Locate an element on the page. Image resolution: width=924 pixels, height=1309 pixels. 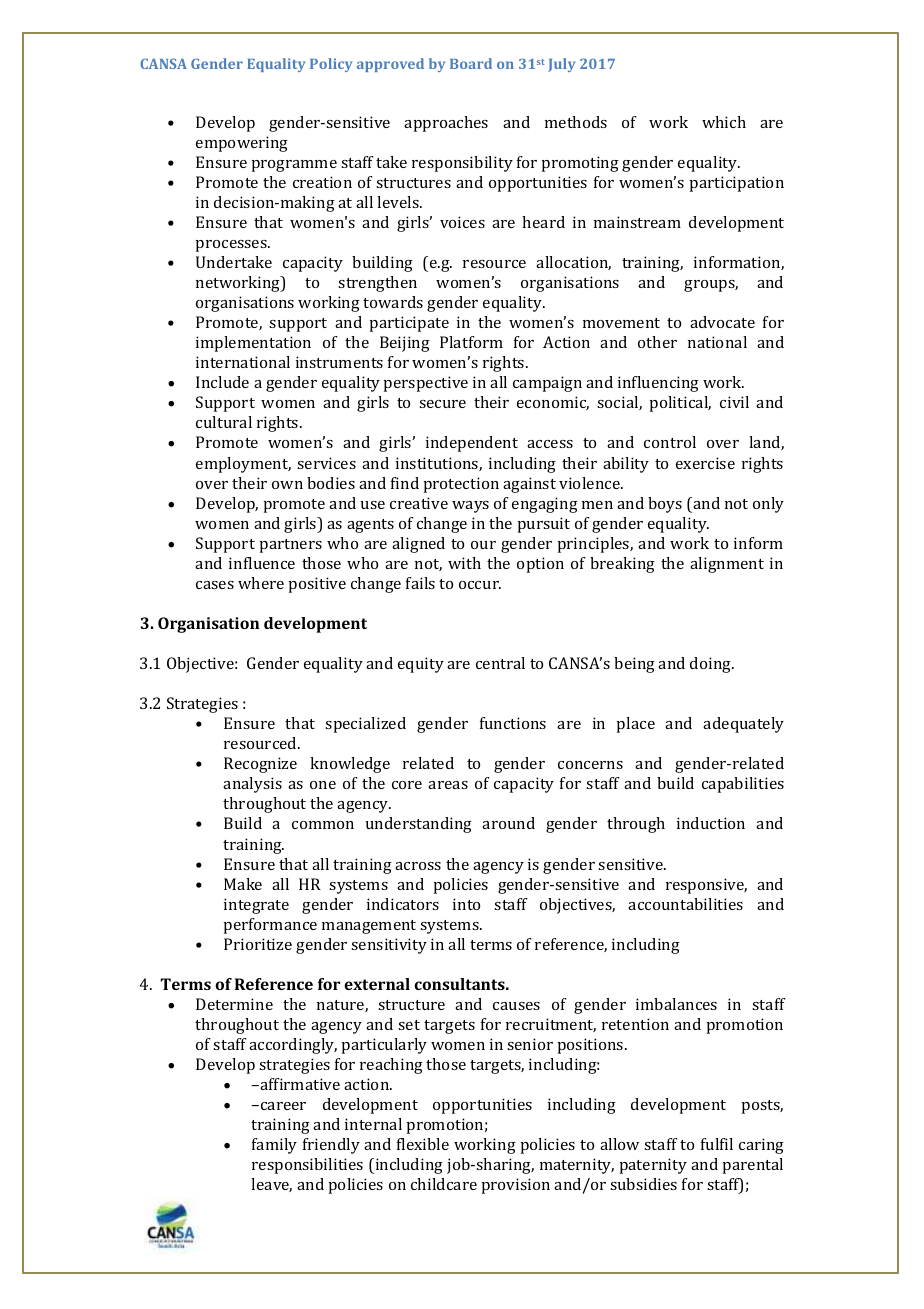
own is located at coordinates (287, 485).
